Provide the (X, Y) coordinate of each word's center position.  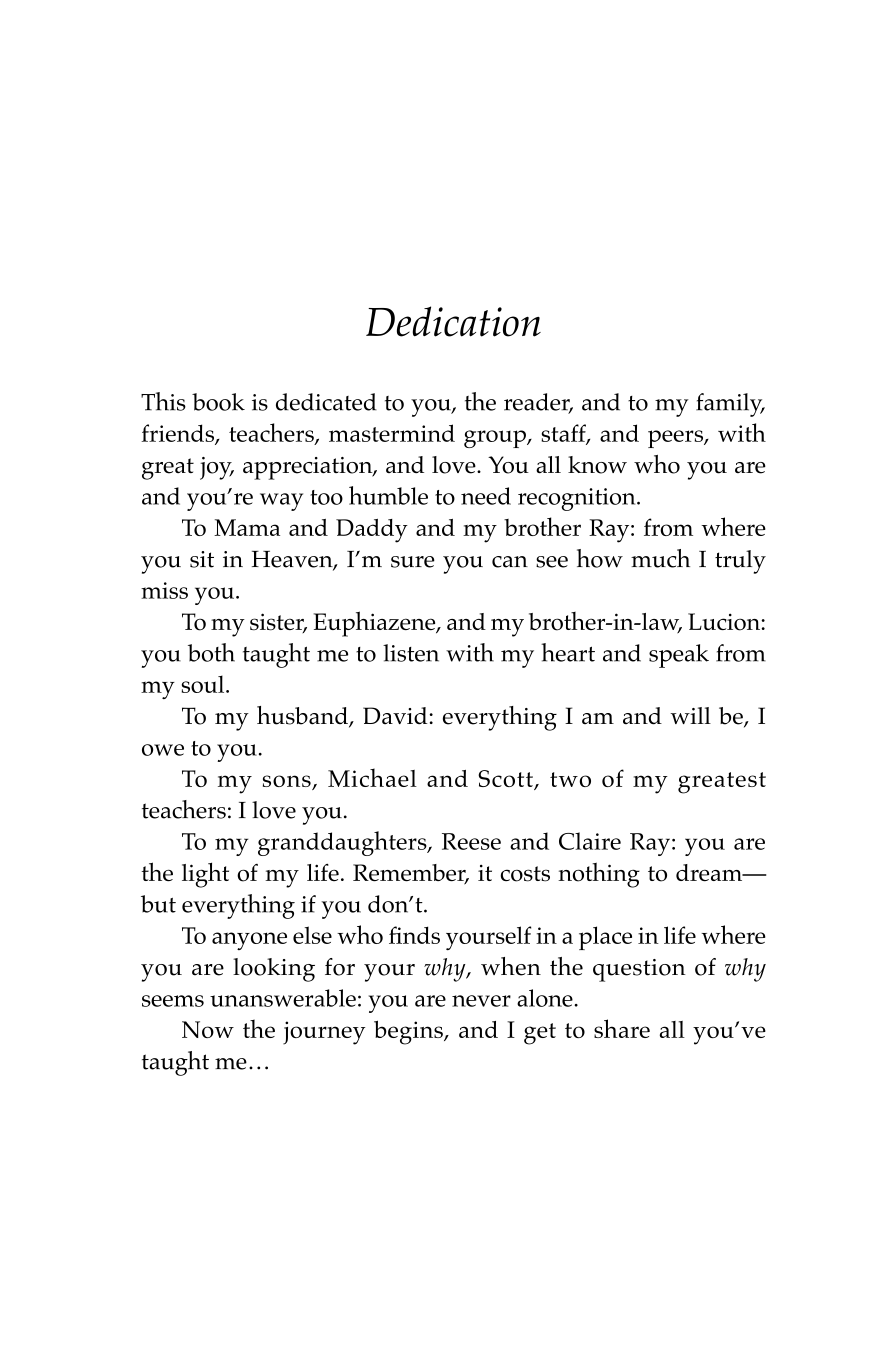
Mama (247, 527)
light (205, 875)
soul (204, 684)
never (481, 1001)
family (730, 405)
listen (411, 653)
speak (679, 656)
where (733, 526)
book (218, 402)
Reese (471, 841)
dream (710, 872)
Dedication (453, 321)
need (486, 496)
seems (173, 1001)
